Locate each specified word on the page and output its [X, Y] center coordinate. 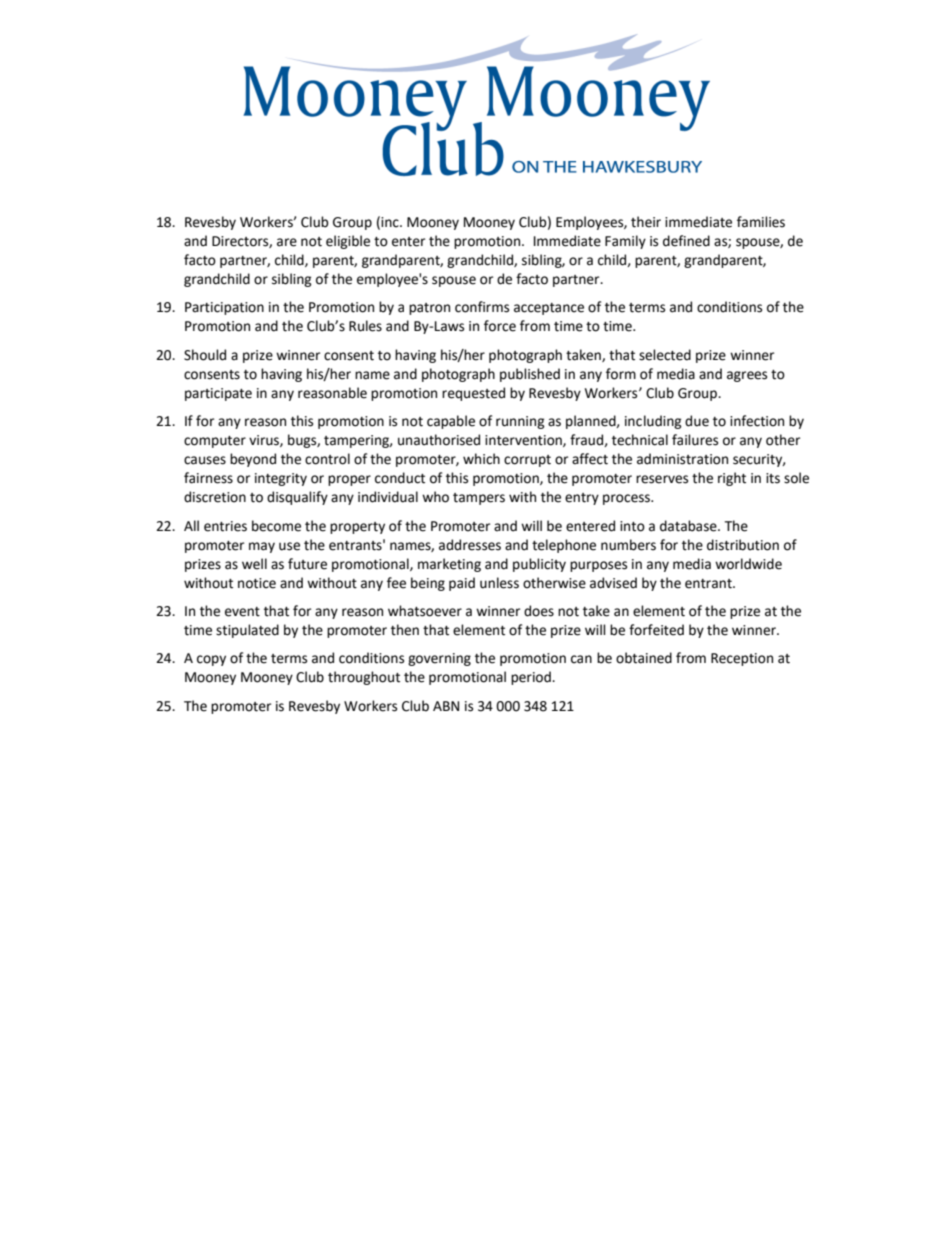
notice [257, 583]
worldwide [748, 564]
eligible [348, 242]
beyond [253, 460]
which [481, 459]
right [732, 479]
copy [211, 660]
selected [665, 355]
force [500, 326]
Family [625, 242]
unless [499, 583]
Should [205, 355]
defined [686, 241]
